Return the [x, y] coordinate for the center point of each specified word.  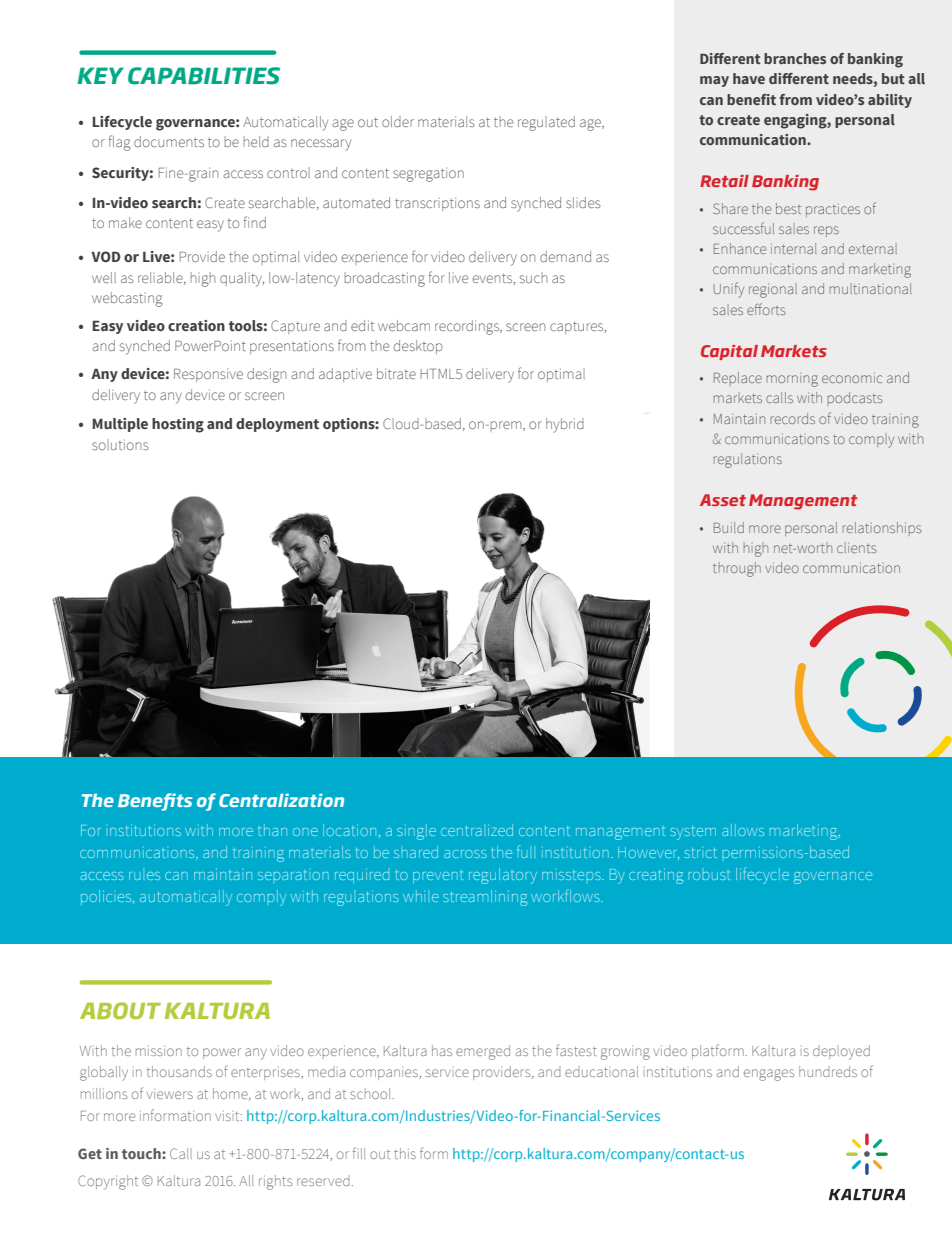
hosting [178, 425]
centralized [477, 830]
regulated [546, 123]
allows [743, 830]
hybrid [565, 425]
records [793, 418]
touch [142, 1153]
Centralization [281, 800]
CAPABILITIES [204, 76]
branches [795, 58]
